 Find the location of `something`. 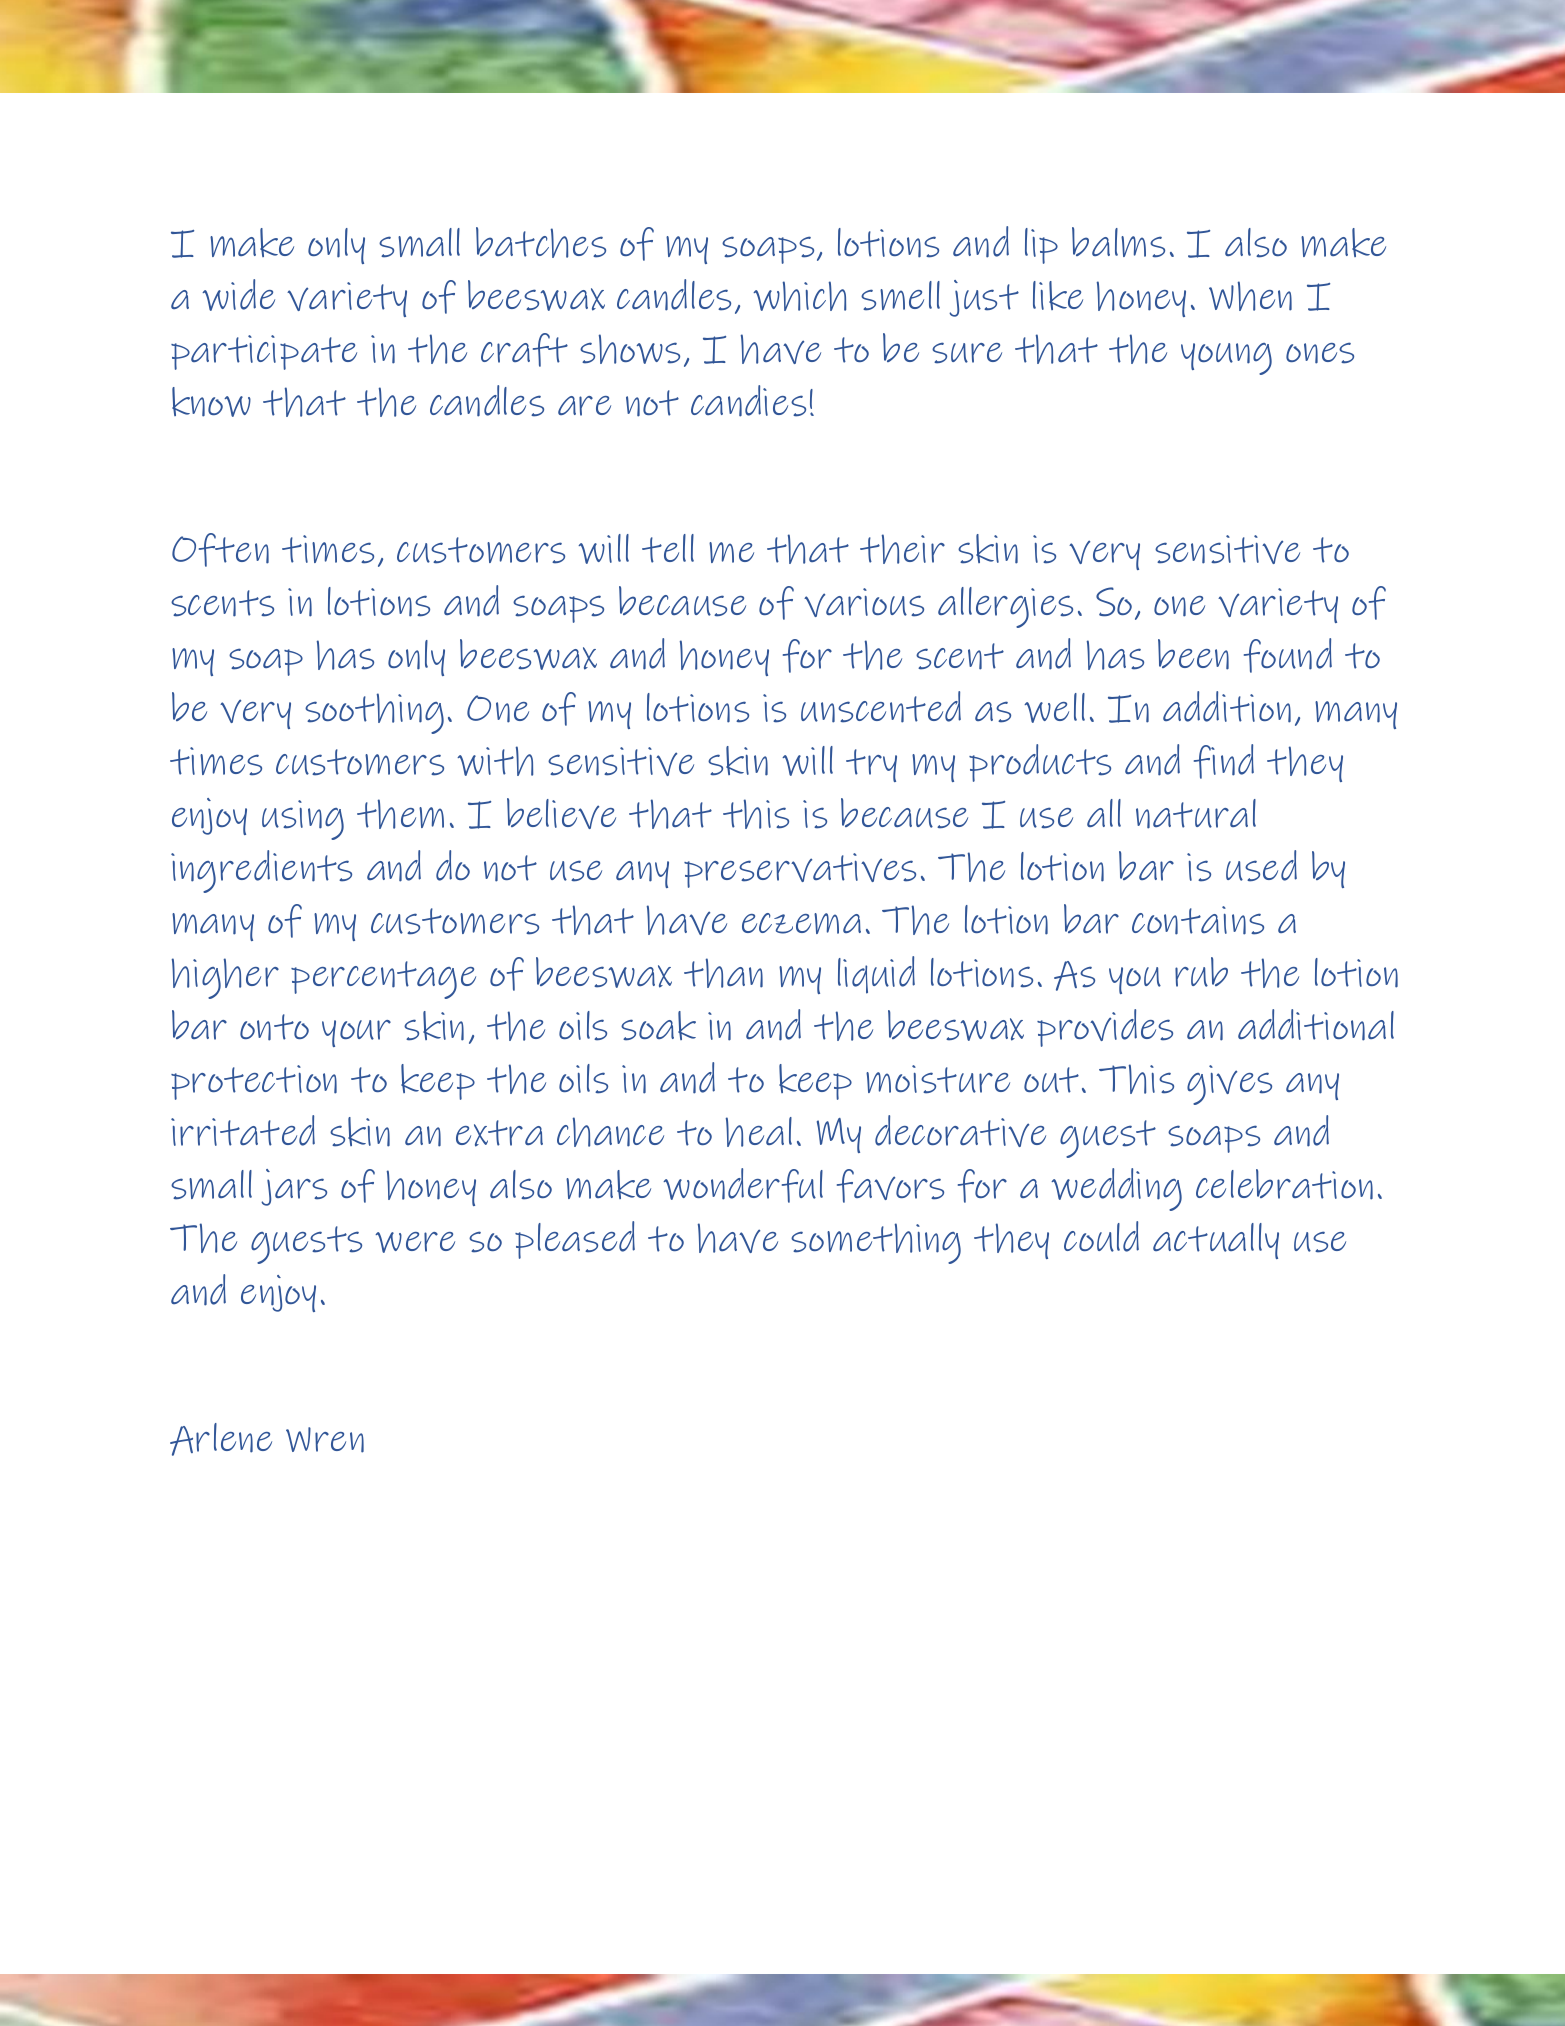

something is located at coordinates (876, 1243).
